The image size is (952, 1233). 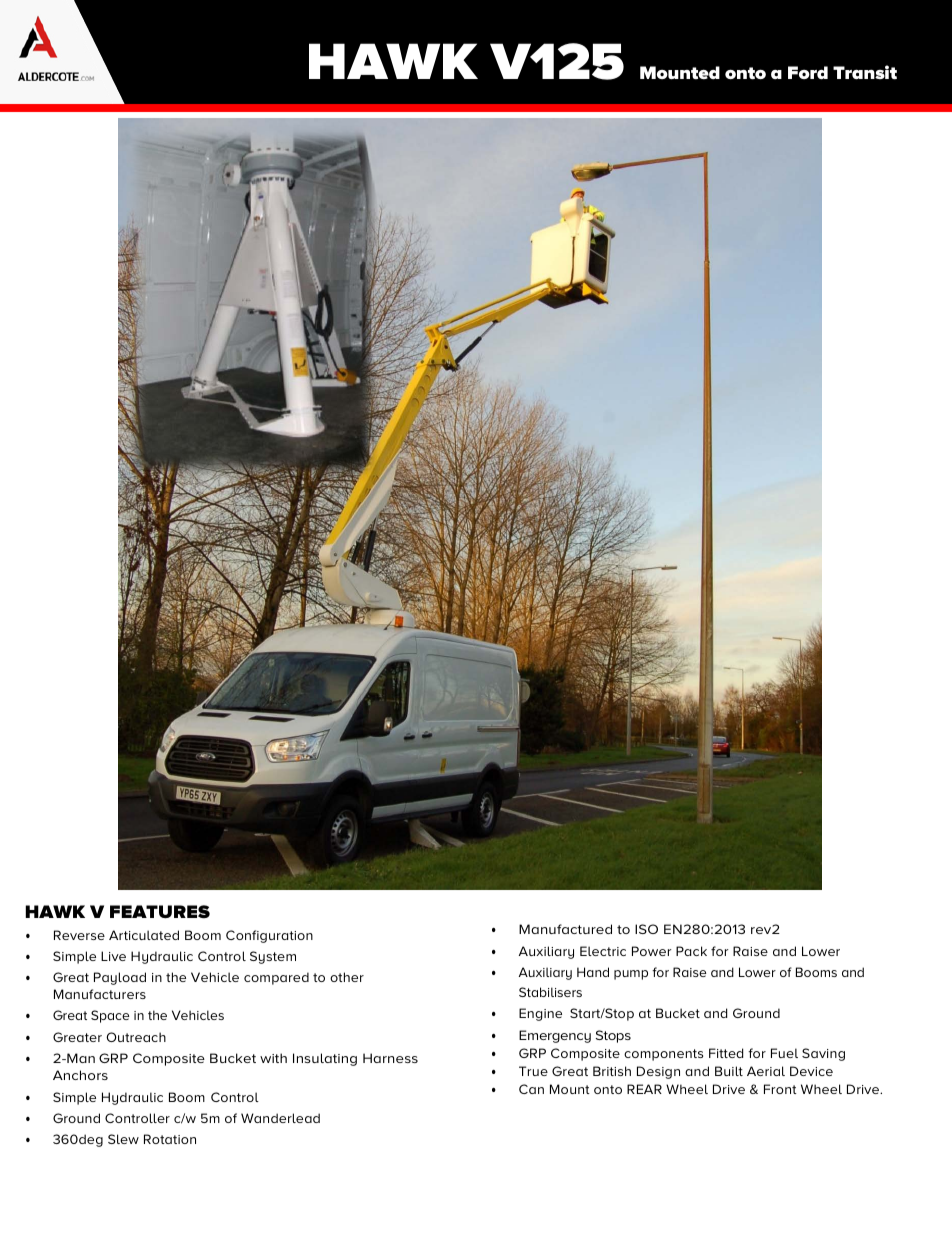 I want to click on Ford, so click(x=808, y=72).
